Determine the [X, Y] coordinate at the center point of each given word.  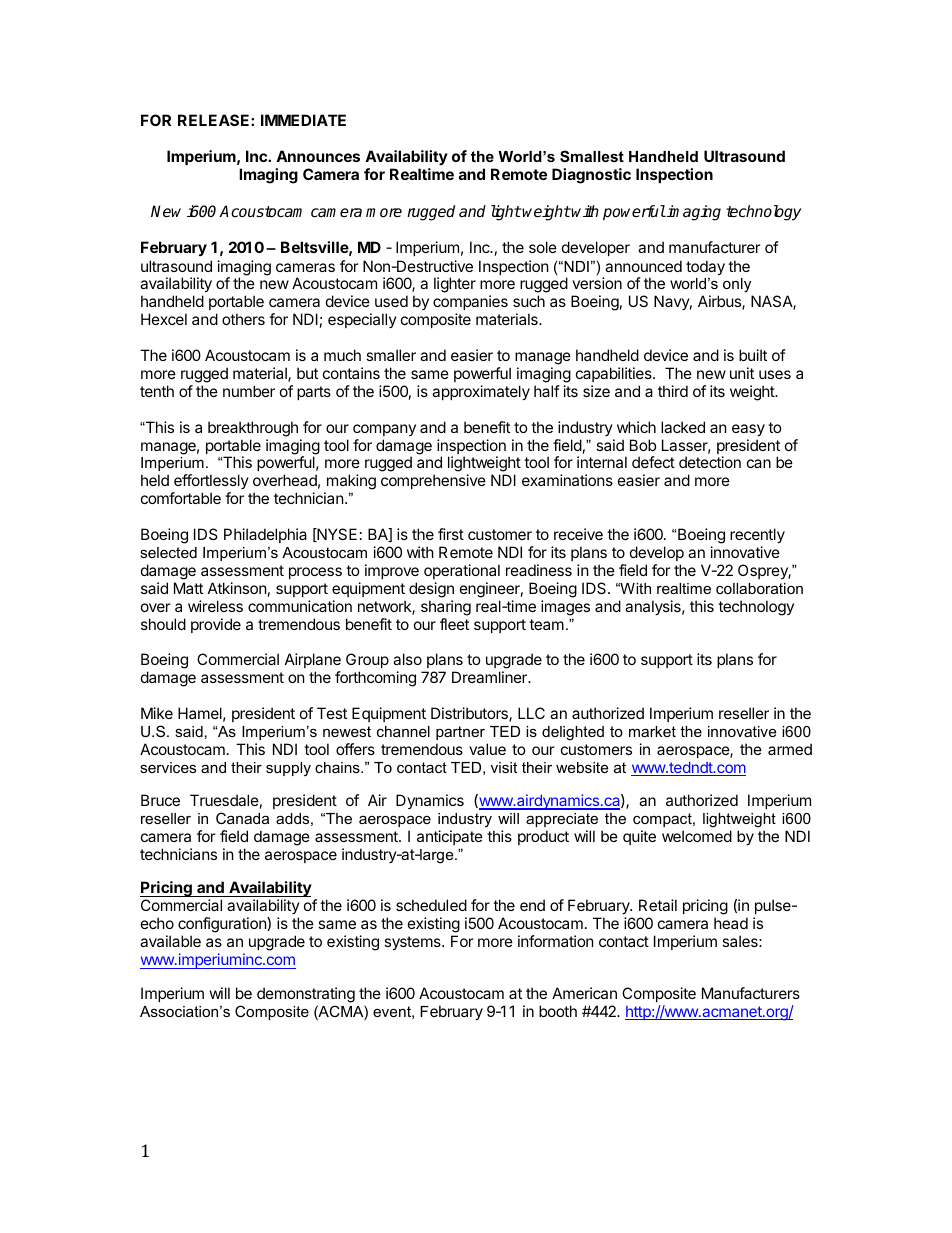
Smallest [592, 156]
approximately [481, 392]
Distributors [470, 714]
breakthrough [253, 429]
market [652, 731]
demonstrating [306, 995]
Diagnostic [591, 176]
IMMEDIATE [303, 120]
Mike [157, 713]
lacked [683, 427]
